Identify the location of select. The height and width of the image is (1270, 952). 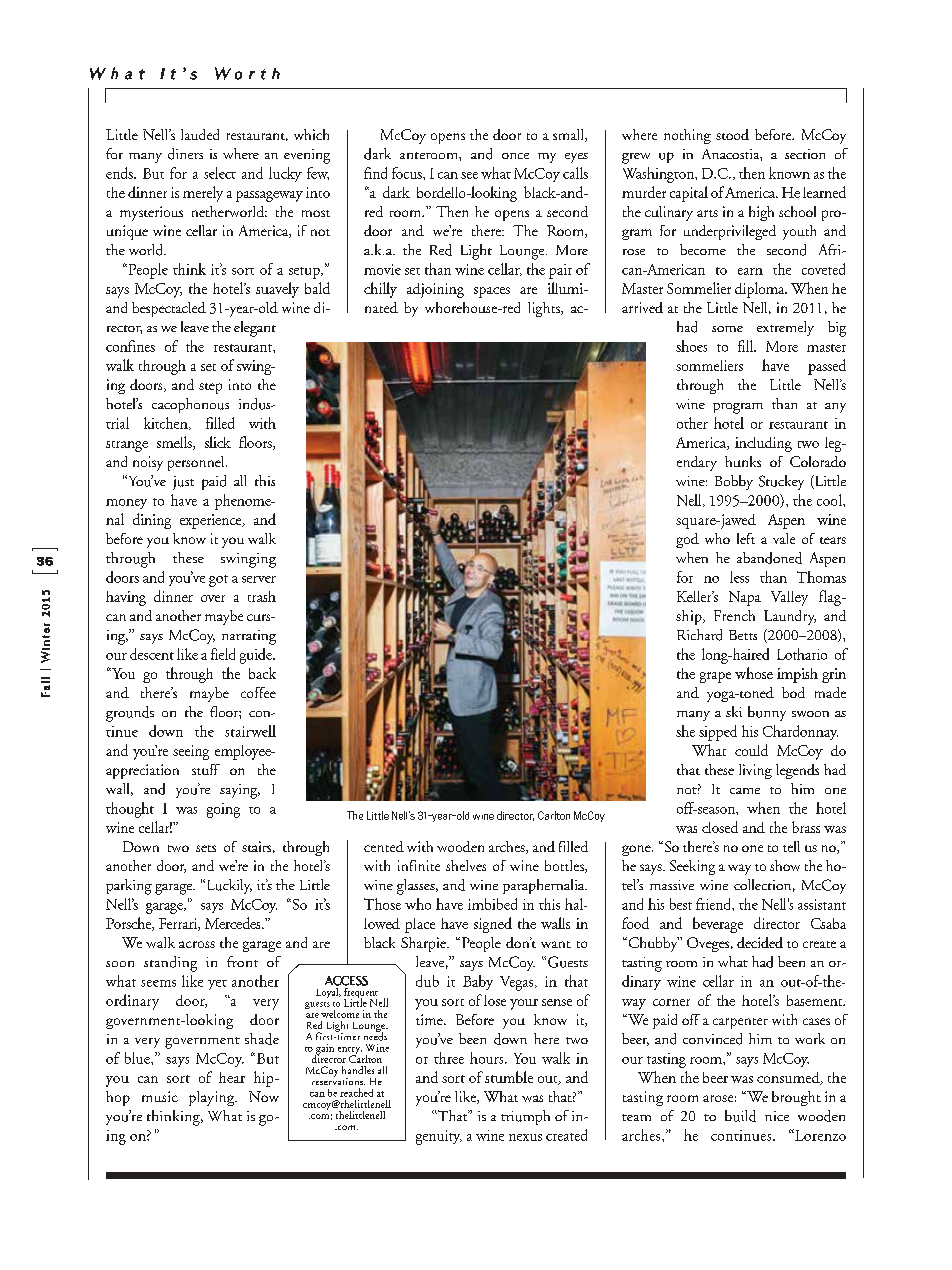
(220, 173).
